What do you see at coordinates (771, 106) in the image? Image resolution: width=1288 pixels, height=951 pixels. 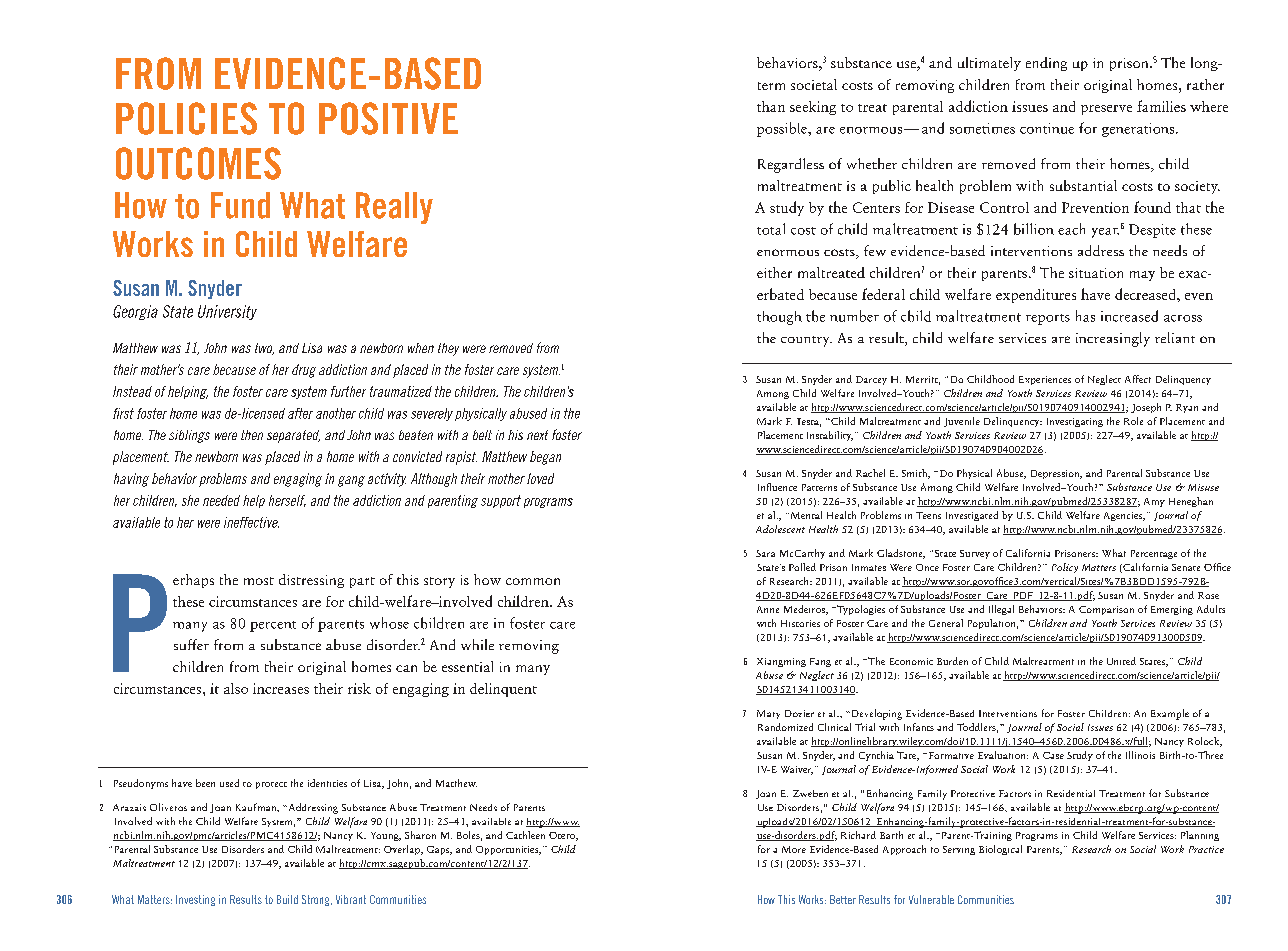 I see `than` at bounding box center [771, 106].
